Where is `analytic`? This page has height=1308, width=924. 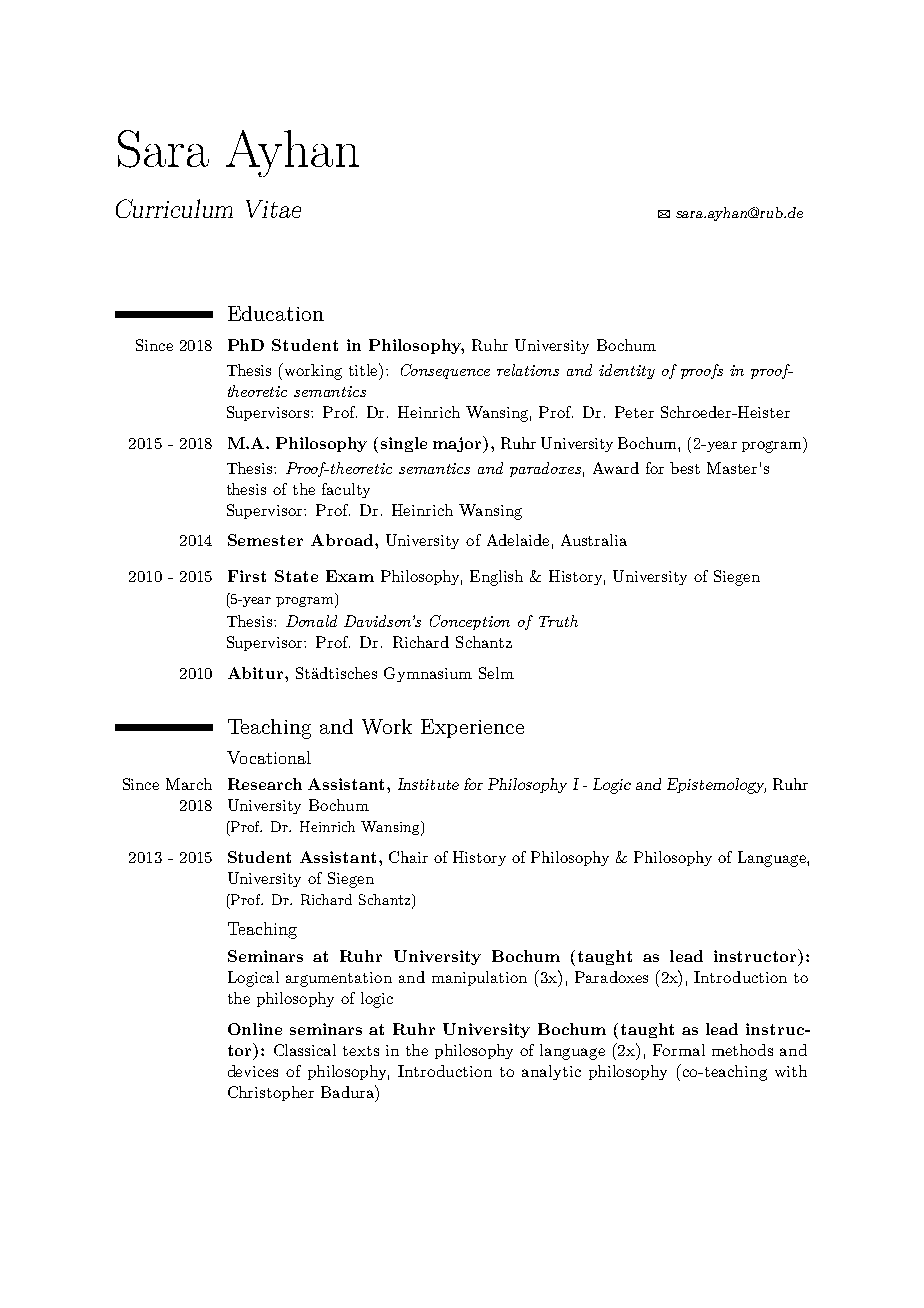
analytic is located at coordinates (551, 1072).
